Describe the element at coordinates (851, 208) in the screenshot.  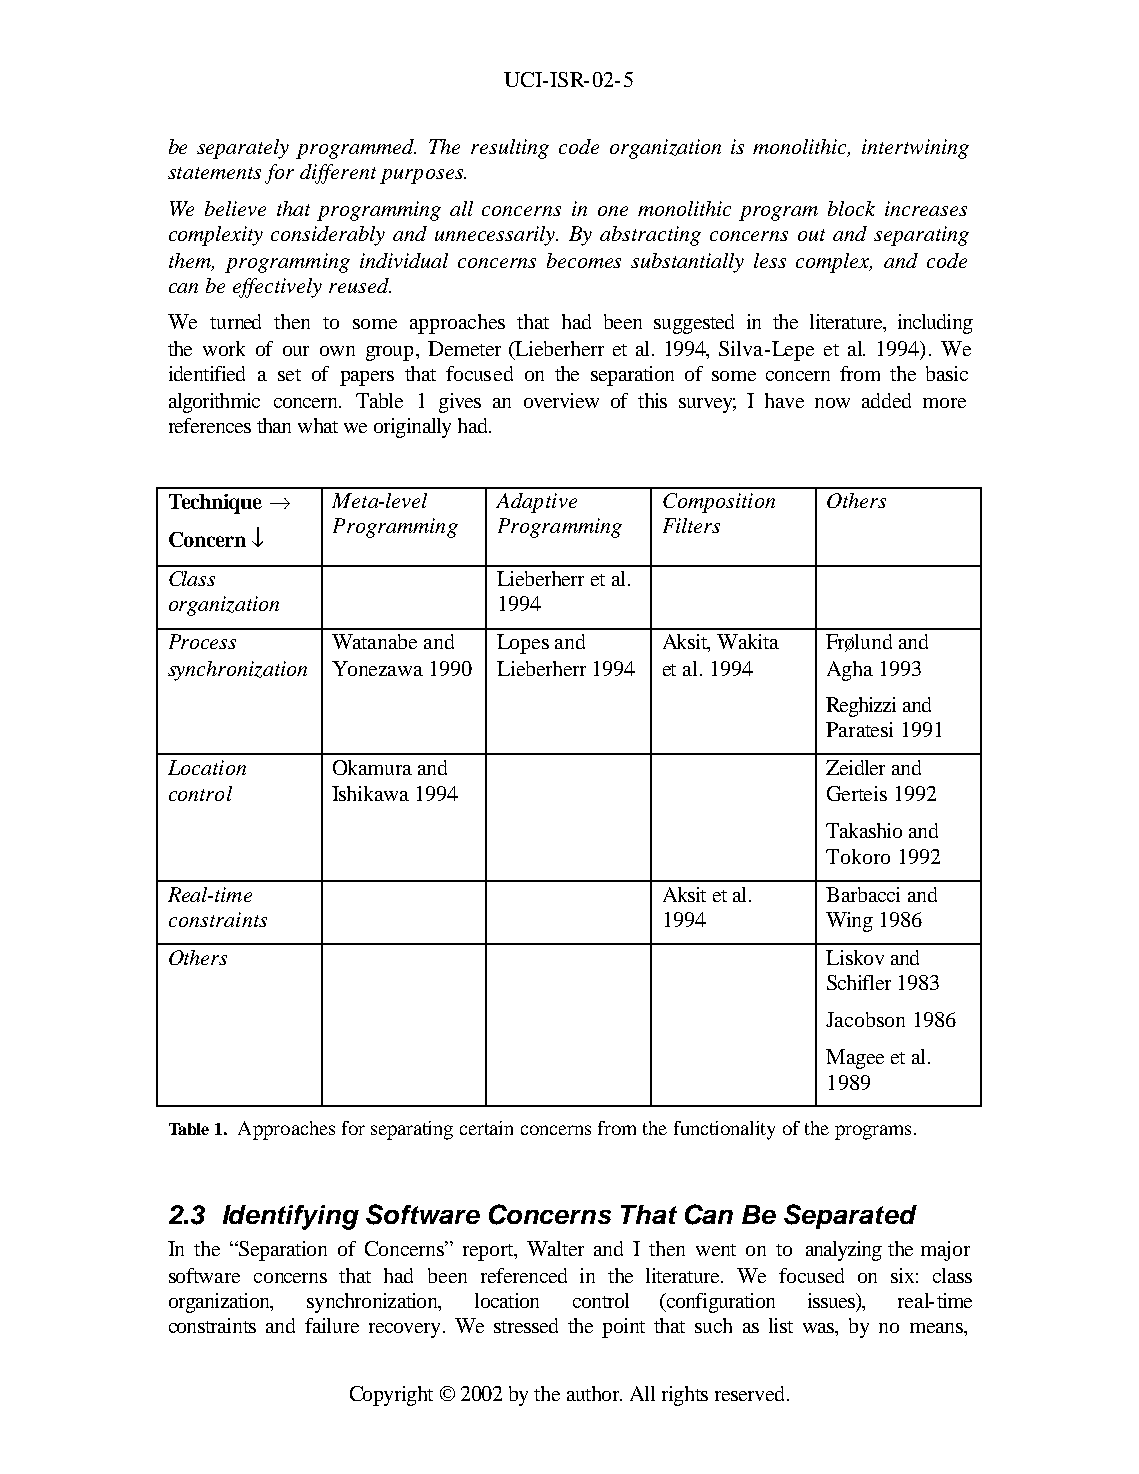
I see `block` at that location.
